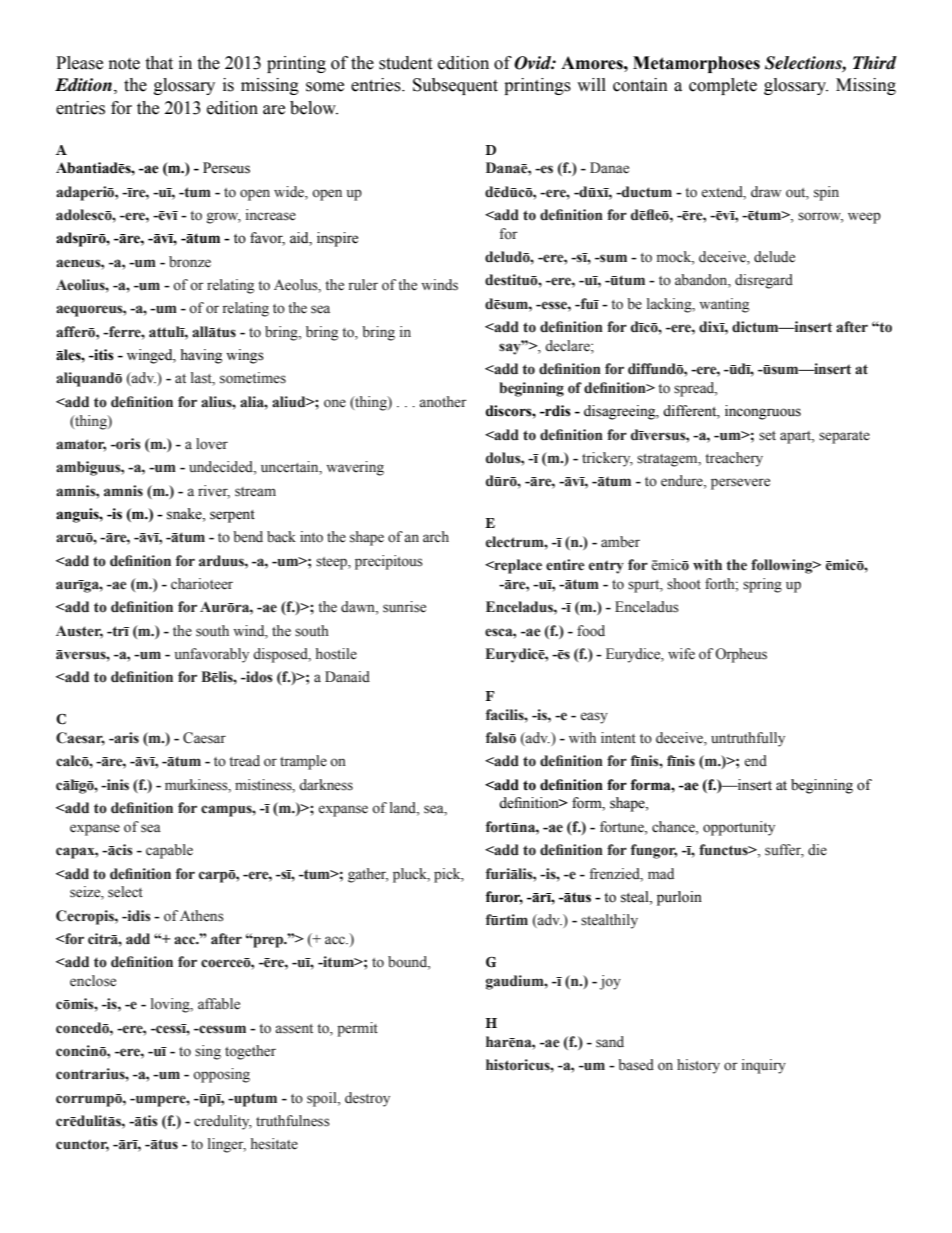 The height and width of the page is (1233, 952). Describe the element at coordinates (767, 436) in the page. I see `set` at that location.
